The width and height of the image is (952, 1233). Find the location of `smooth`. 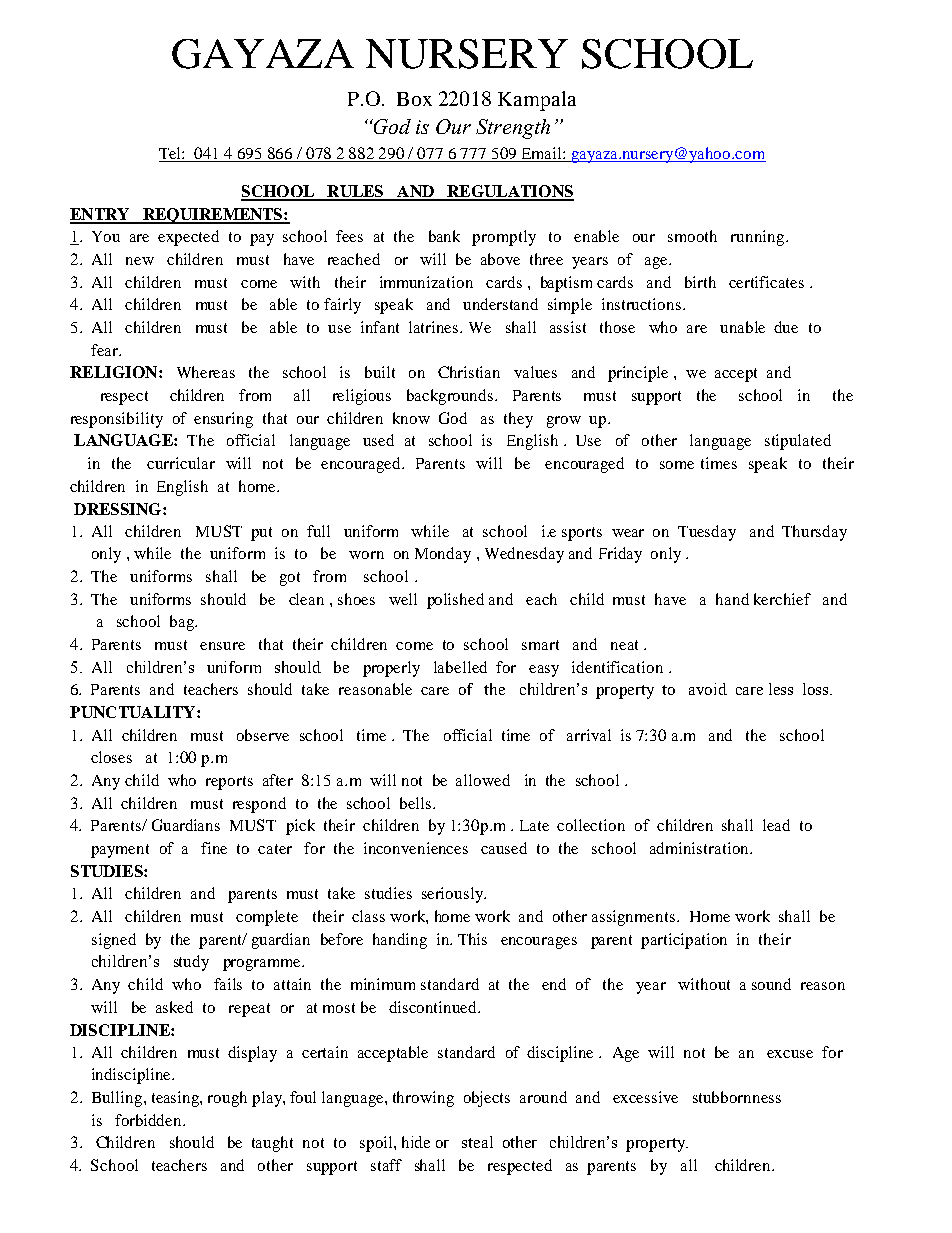

smooth is located at coordinates (692, 236).
